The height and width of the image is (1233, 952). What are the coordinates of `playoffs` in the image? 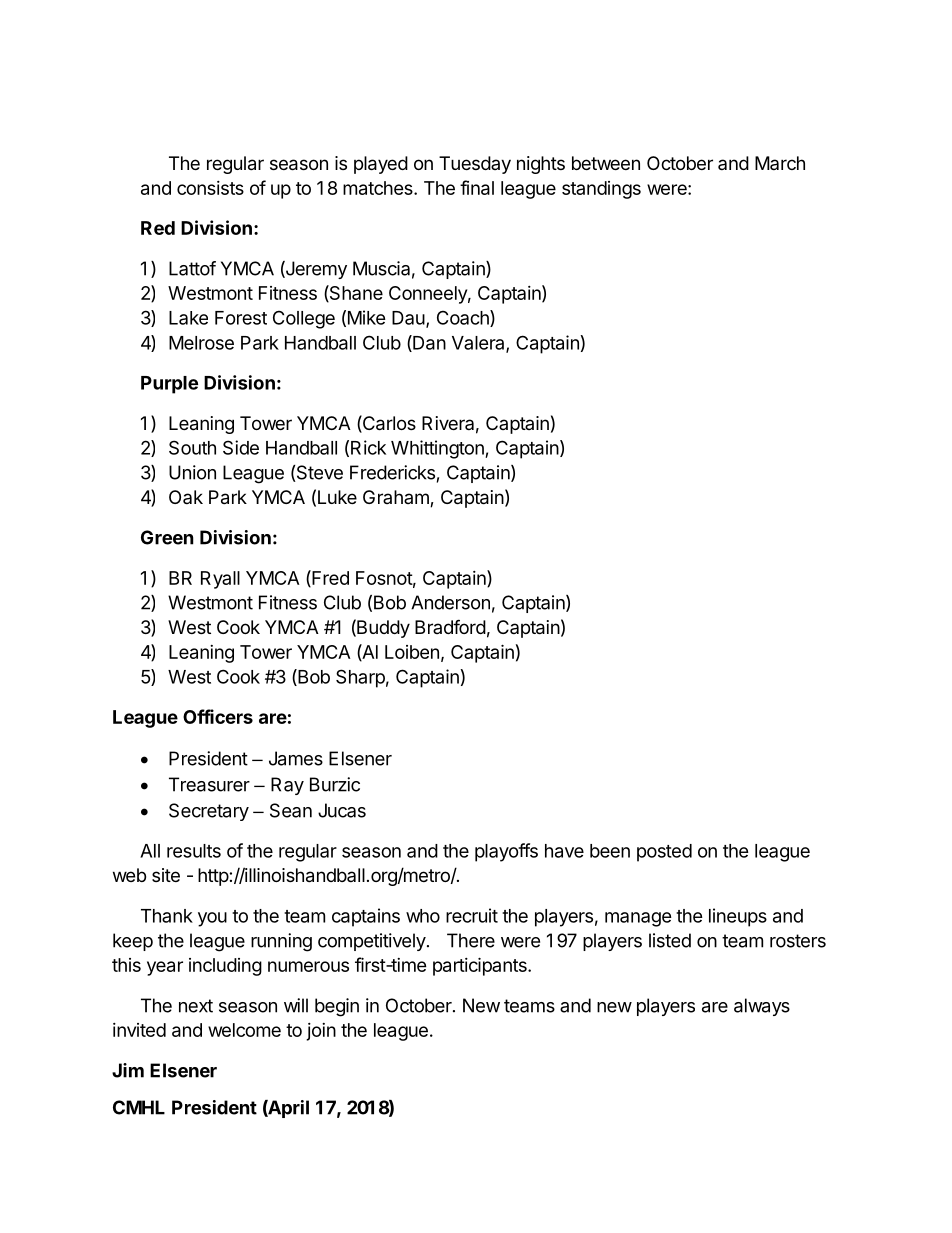 It's located at (506, 852).
